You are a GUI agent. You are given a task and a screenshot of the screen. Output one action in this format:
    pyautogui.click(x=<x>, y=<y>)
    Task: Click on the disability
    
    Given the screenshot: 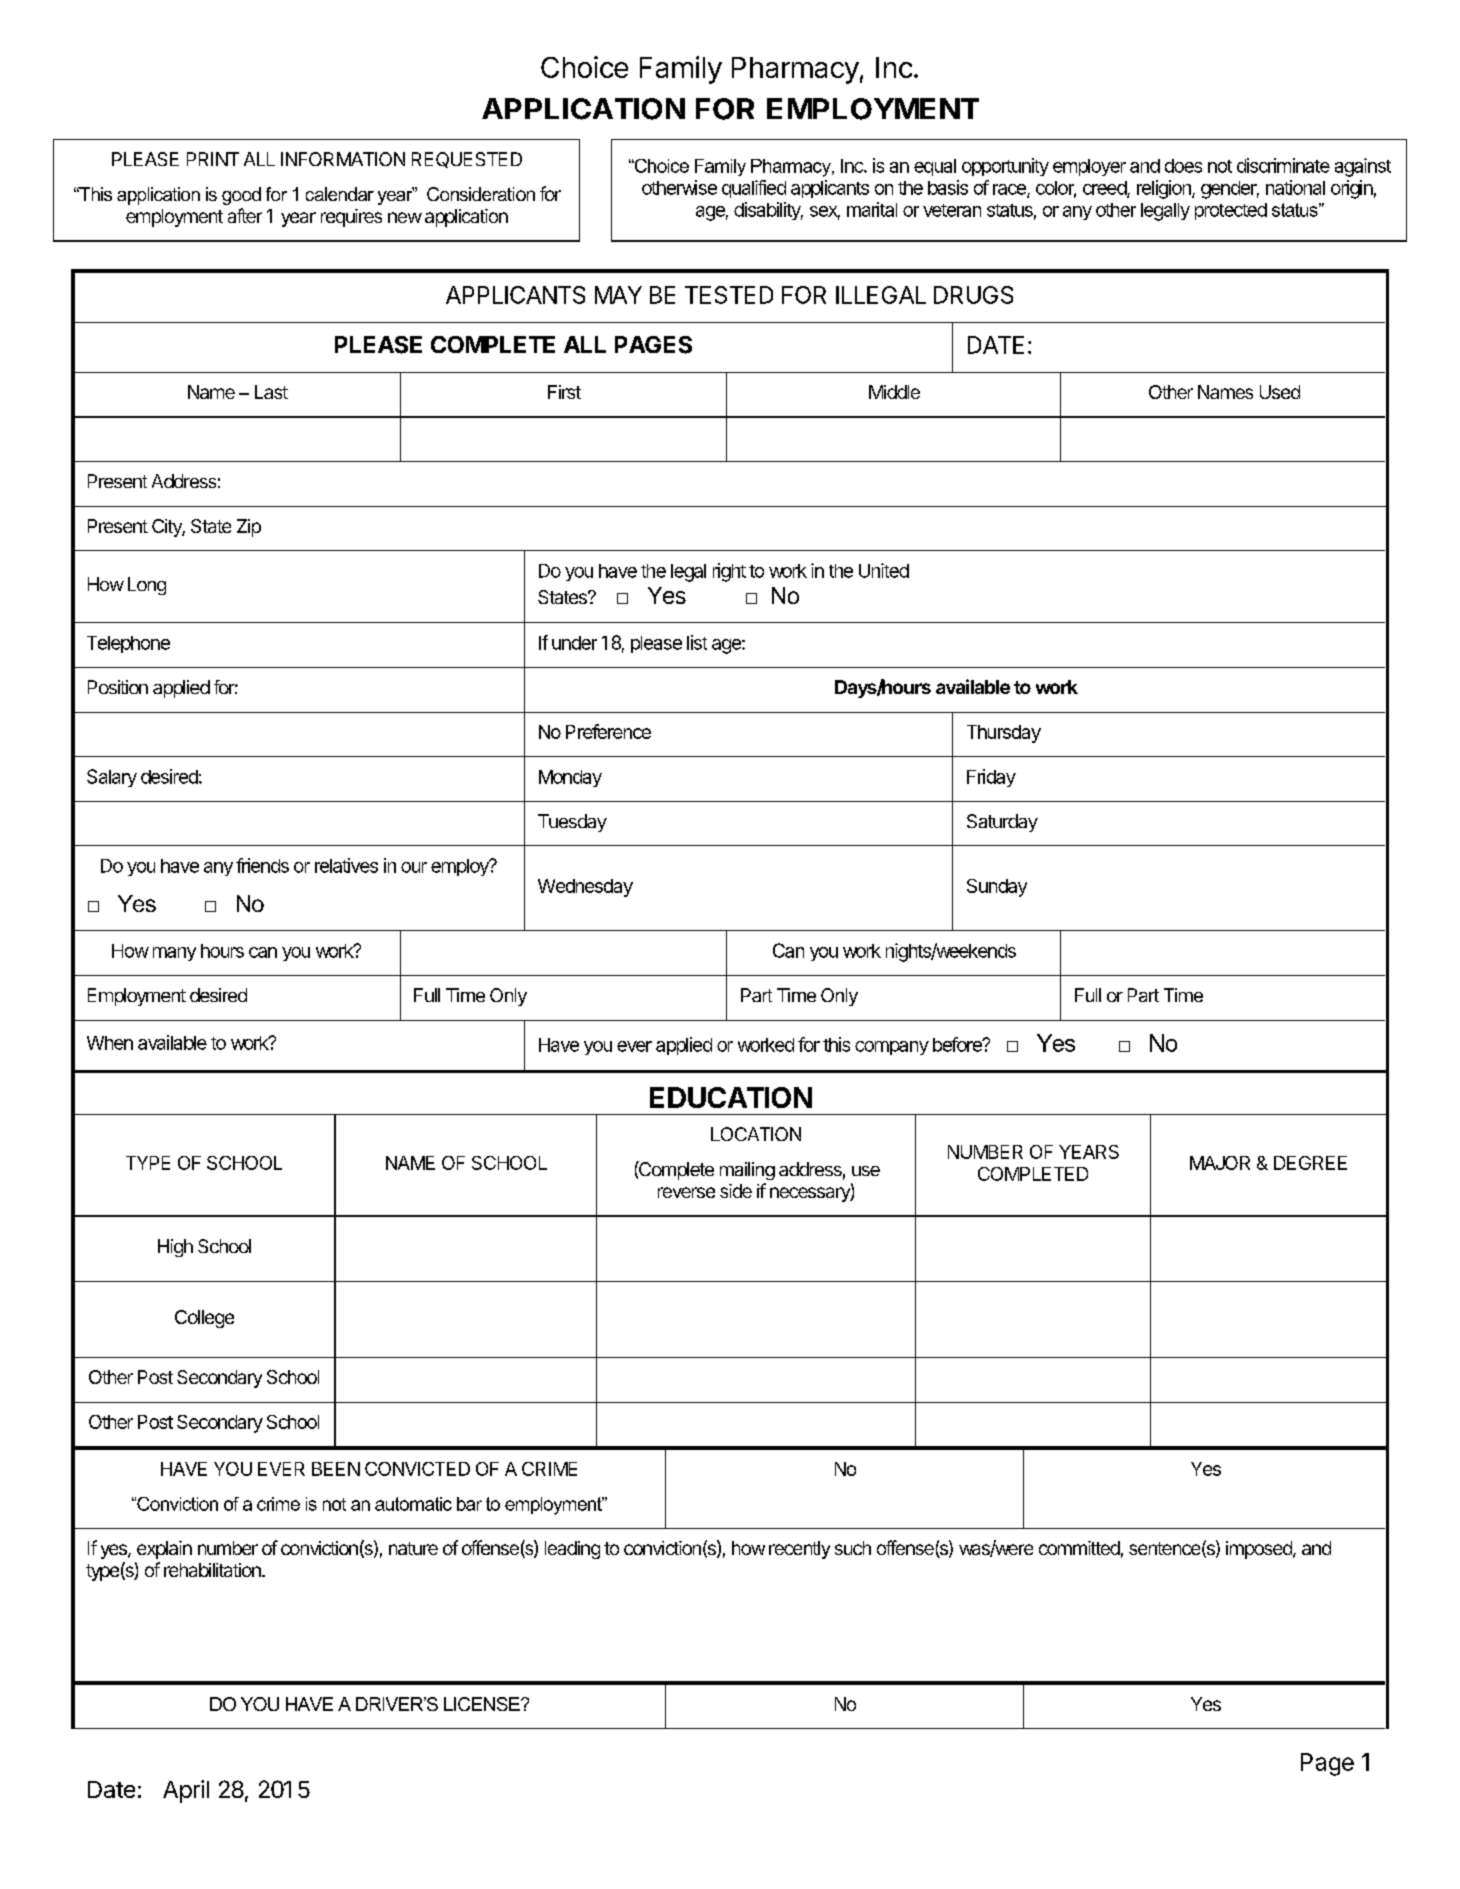 What is the action you would take?
    pyautogui.click(x=768, y=211)
